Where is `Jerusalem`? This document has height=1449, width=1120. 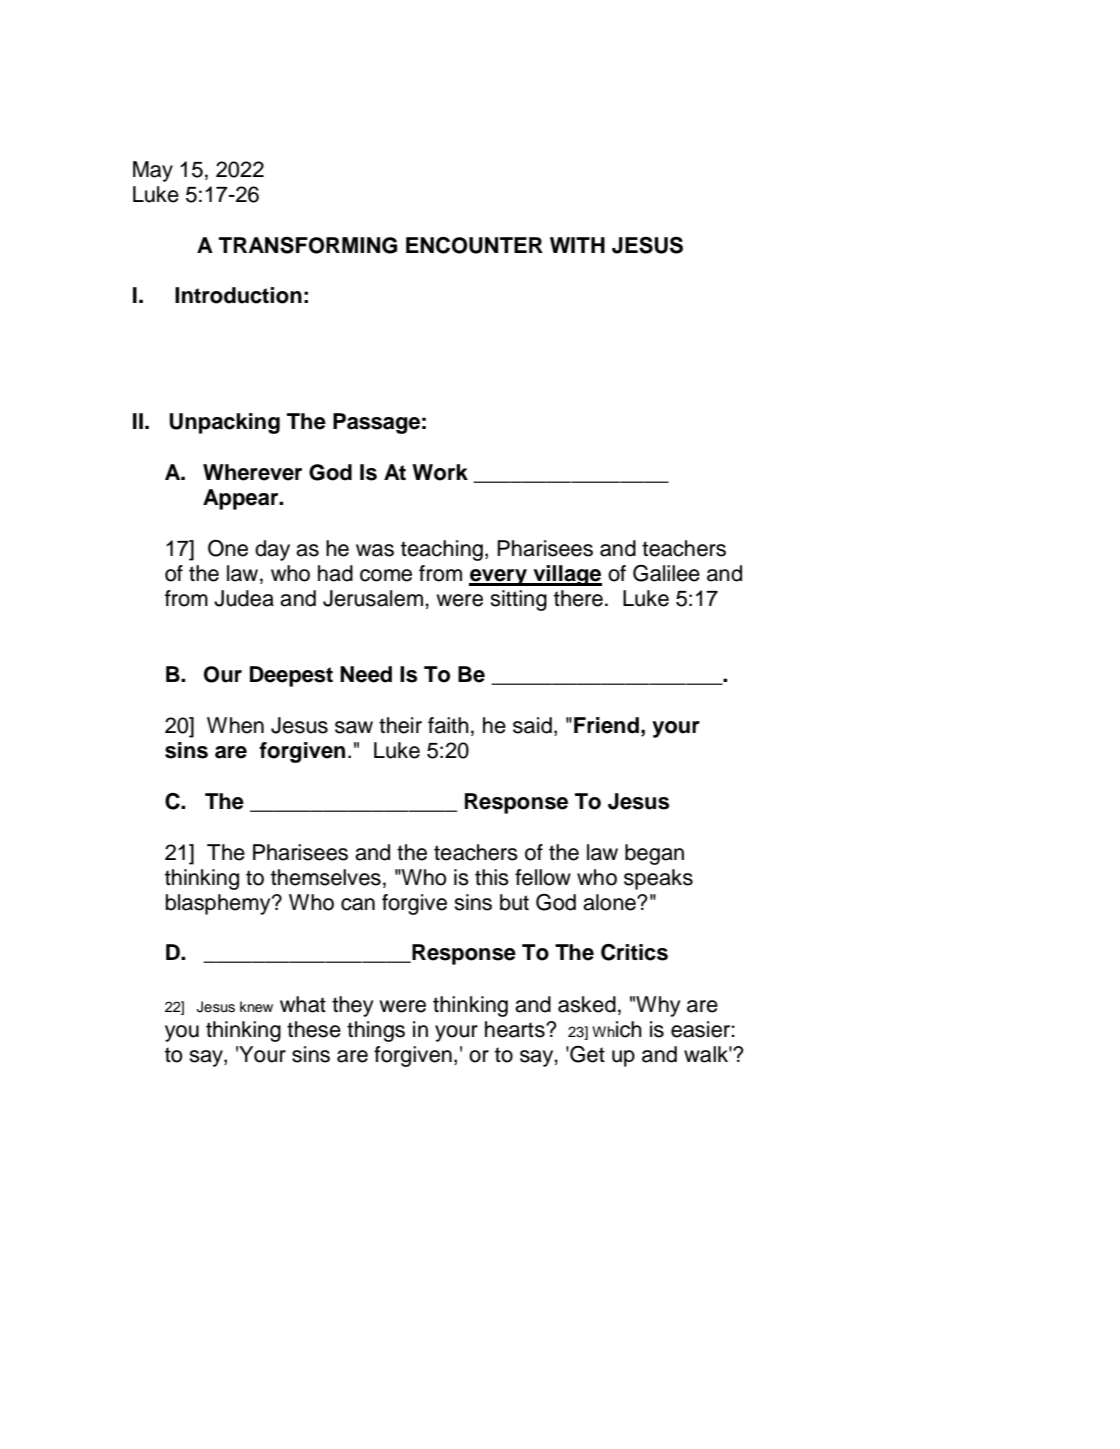 Jerusalem is located at coordinates (373, 598).
